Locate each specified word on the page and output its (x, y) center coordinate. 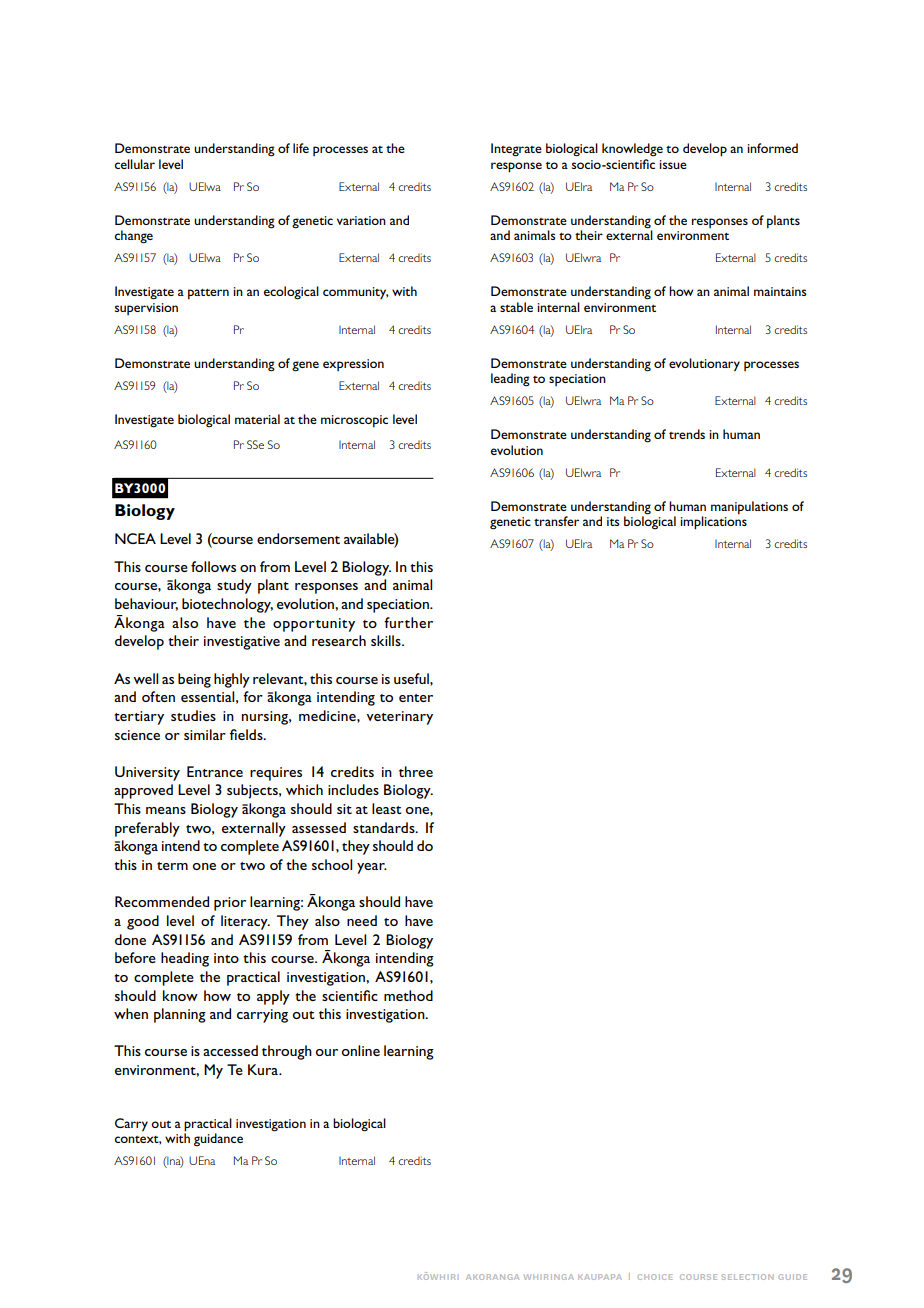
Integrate (516, 150)
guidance (218, 1139)
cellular (135, 164)
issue (673, 164)
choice (655, 1277)
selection (747, 1277)
